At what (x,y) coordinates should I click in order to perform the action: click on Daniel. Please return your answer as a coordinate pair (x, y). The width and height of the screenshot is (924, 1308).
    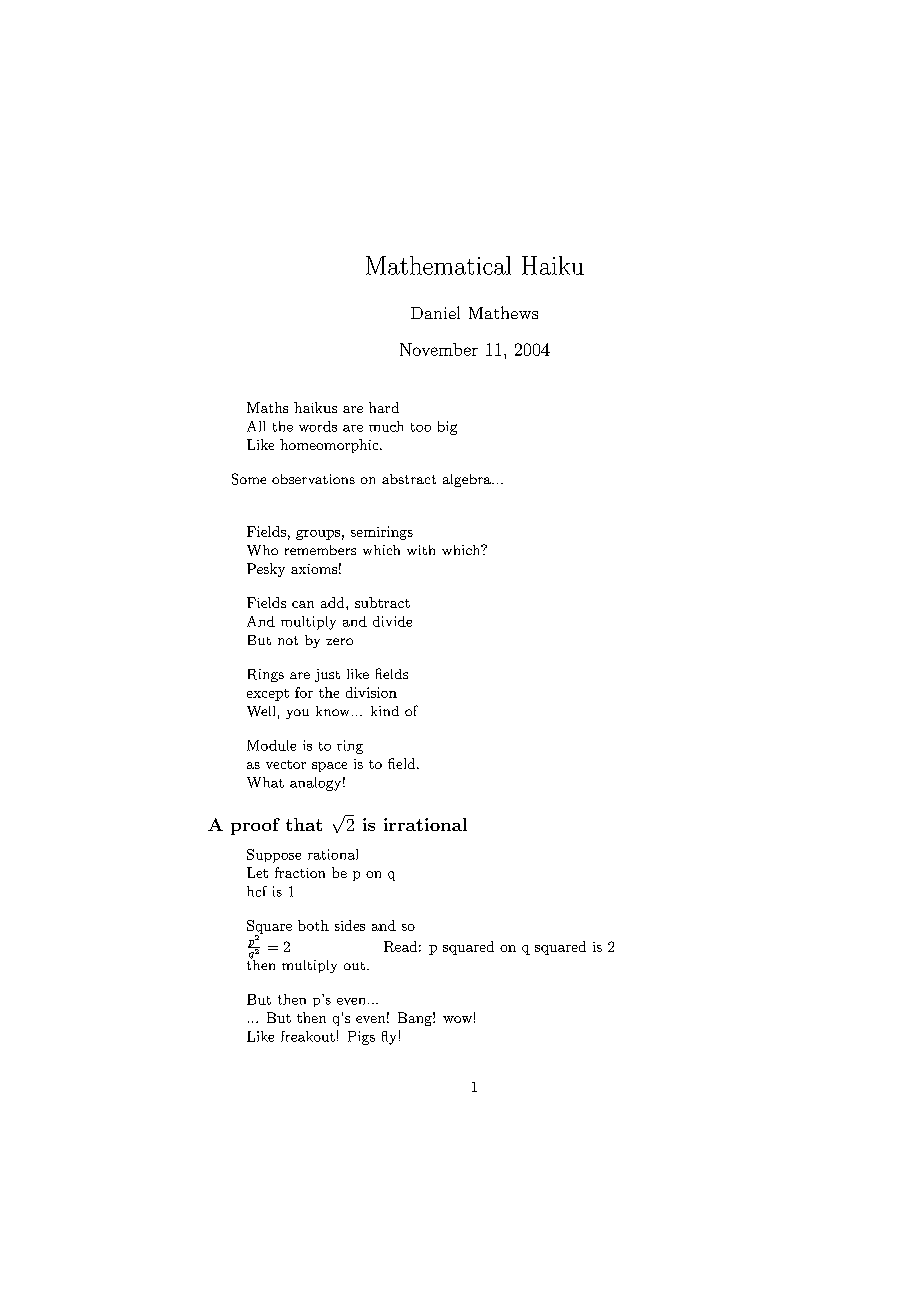
    Looking at the image, I should click on (435, 312).
